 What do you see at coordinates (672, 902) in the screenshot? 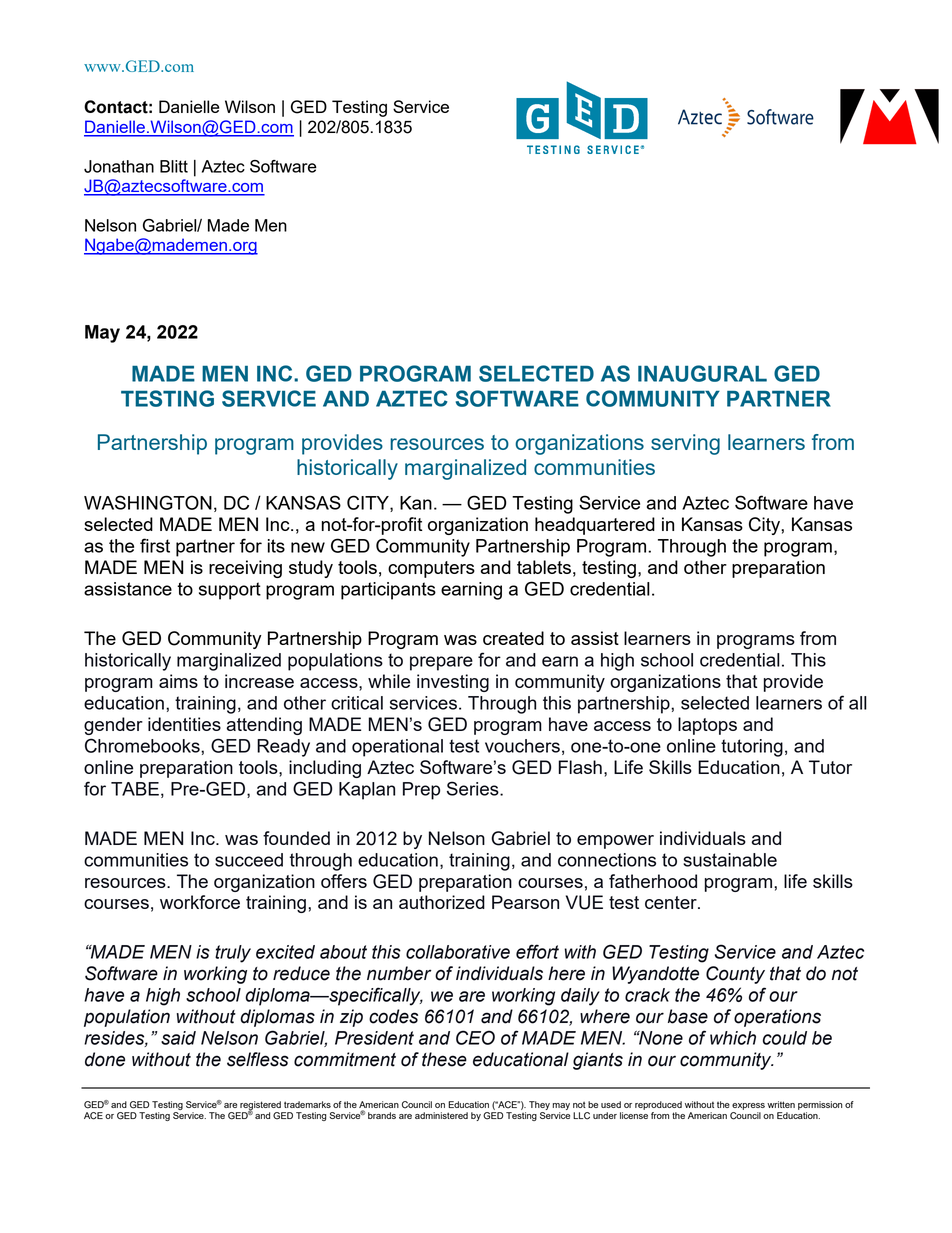
I see `center` at bounding box center [672, 902].
